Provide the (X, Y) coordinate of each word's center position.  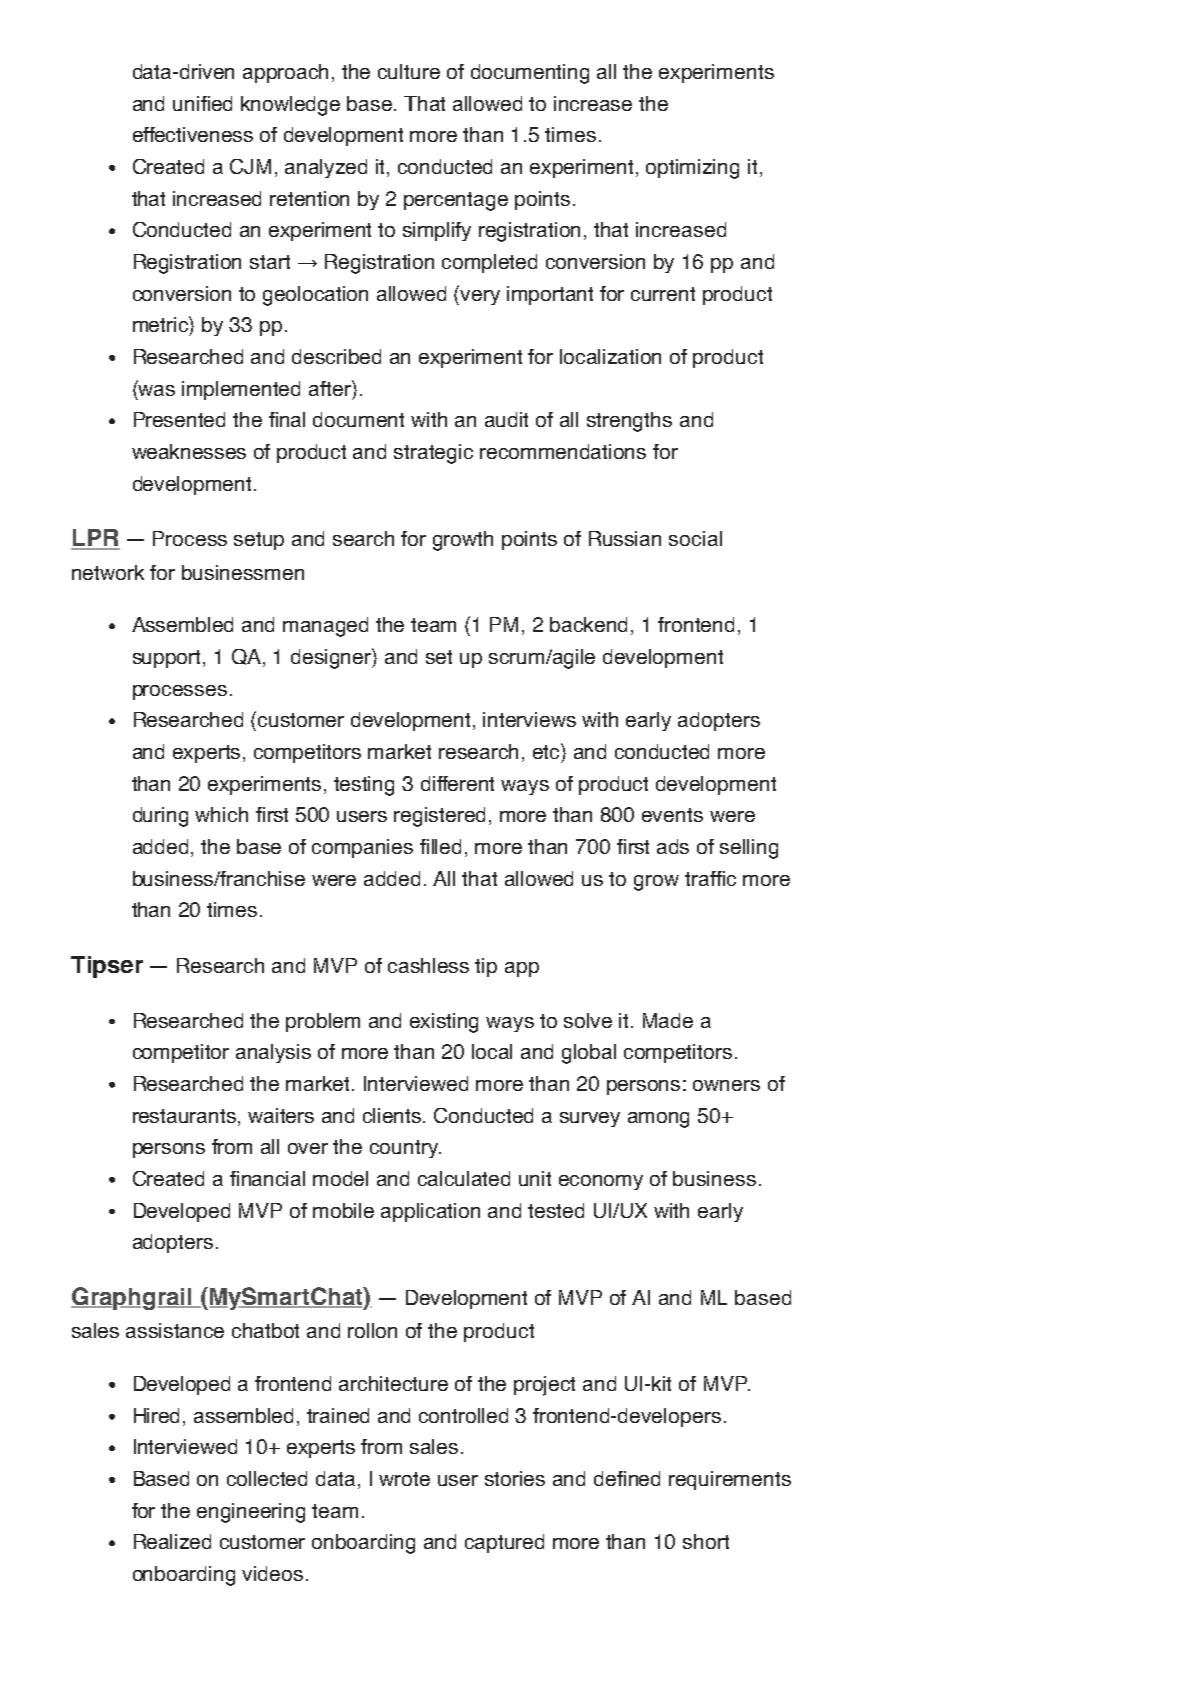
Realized (172, 1541)
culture (409, 71)
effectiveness (193, 134)
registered (439, 817)
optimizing (692, 169)
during (160, 817)
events (672, 815)
